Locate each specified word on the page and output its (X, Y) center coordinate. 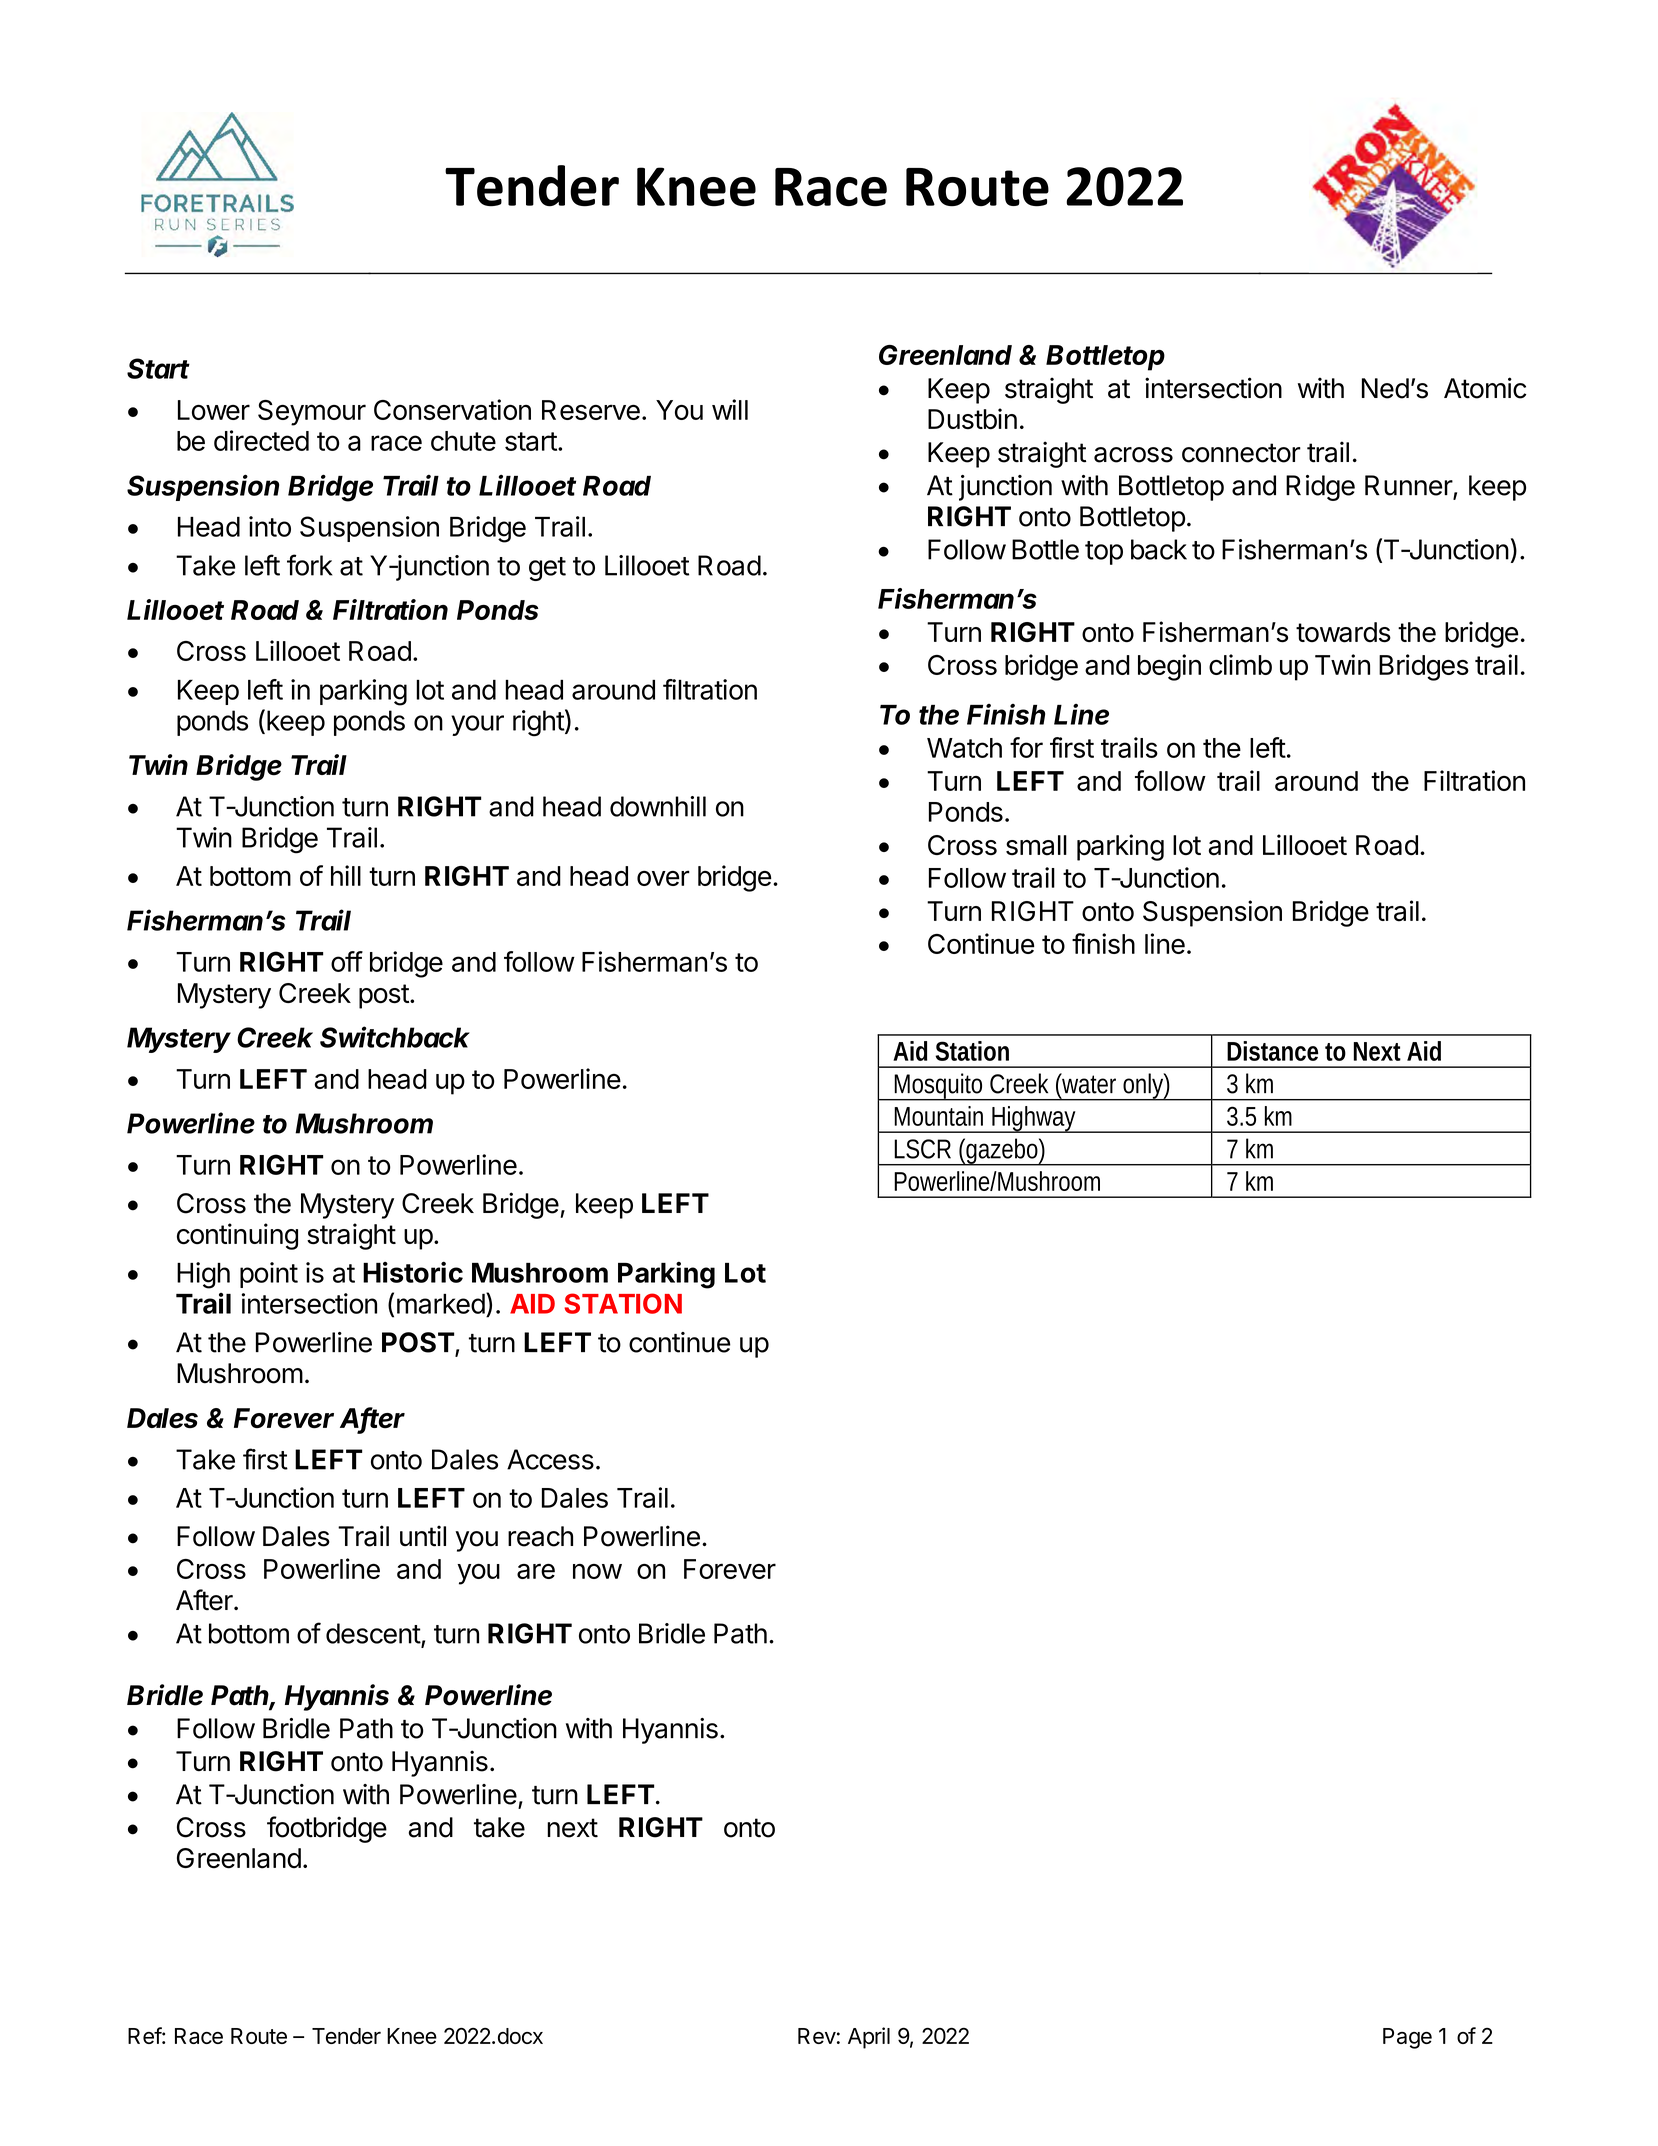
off (347, 961)
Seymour (312, 413)
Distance (1272, 1051)
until (423, 1536)
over (663, 878)
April (869, 2038)
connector (1241, 453)
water (1088, 1083)
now (597, 1571)
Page (1407, 2038)
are (536, 1571)
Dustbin (972, 419)
